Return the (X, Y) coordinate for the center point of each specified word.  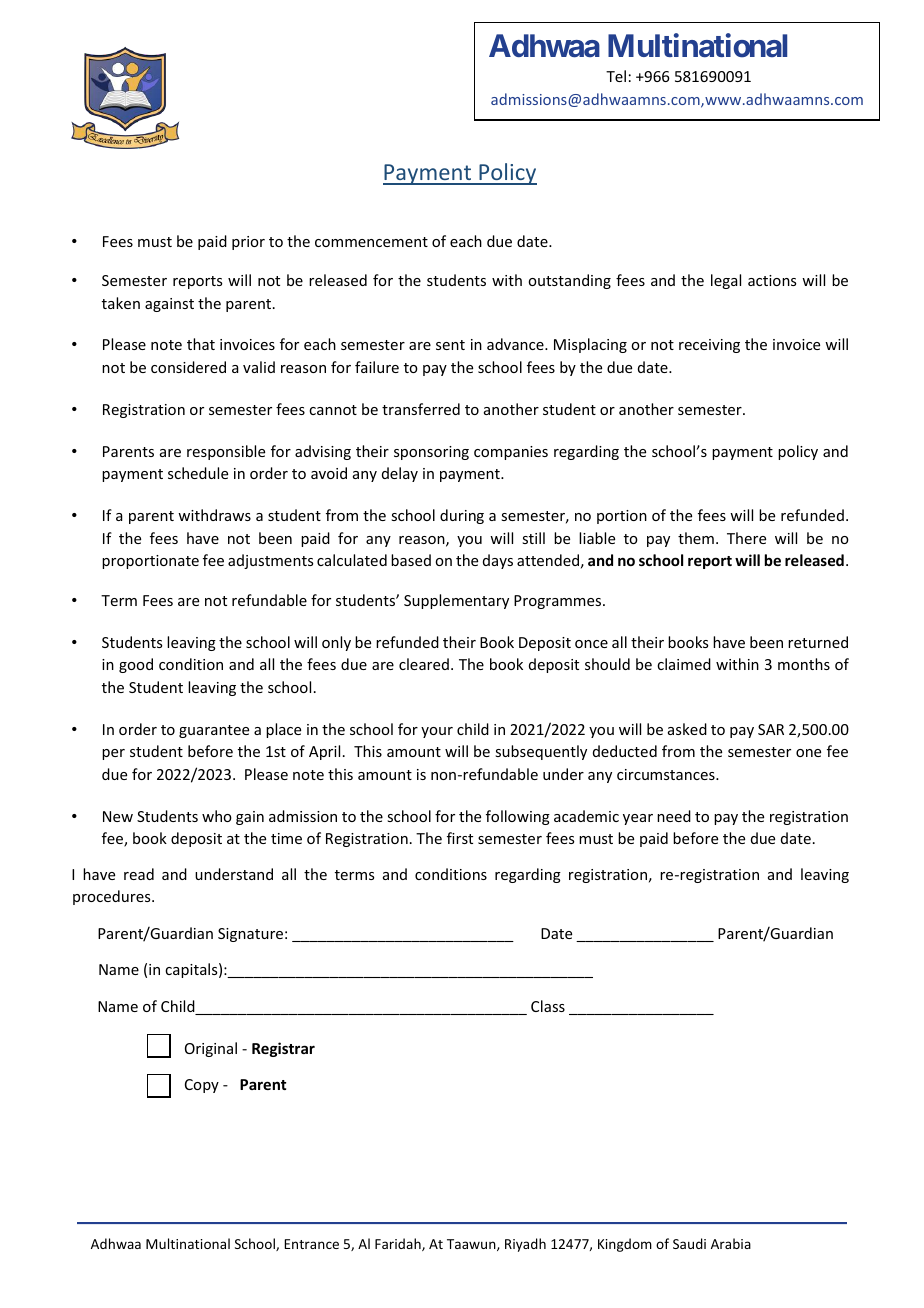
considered (188, 367)
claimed (684, 664)
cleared (424, 664)
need (674, 816)
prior (248, 243)
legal (726, 281)
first (460, 838)
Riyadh (525, 1245)
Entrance (311, 1244)
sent (450, 345)
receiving (709, 346)
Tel (616, 76)
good (136, 665)
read (139, 874)
